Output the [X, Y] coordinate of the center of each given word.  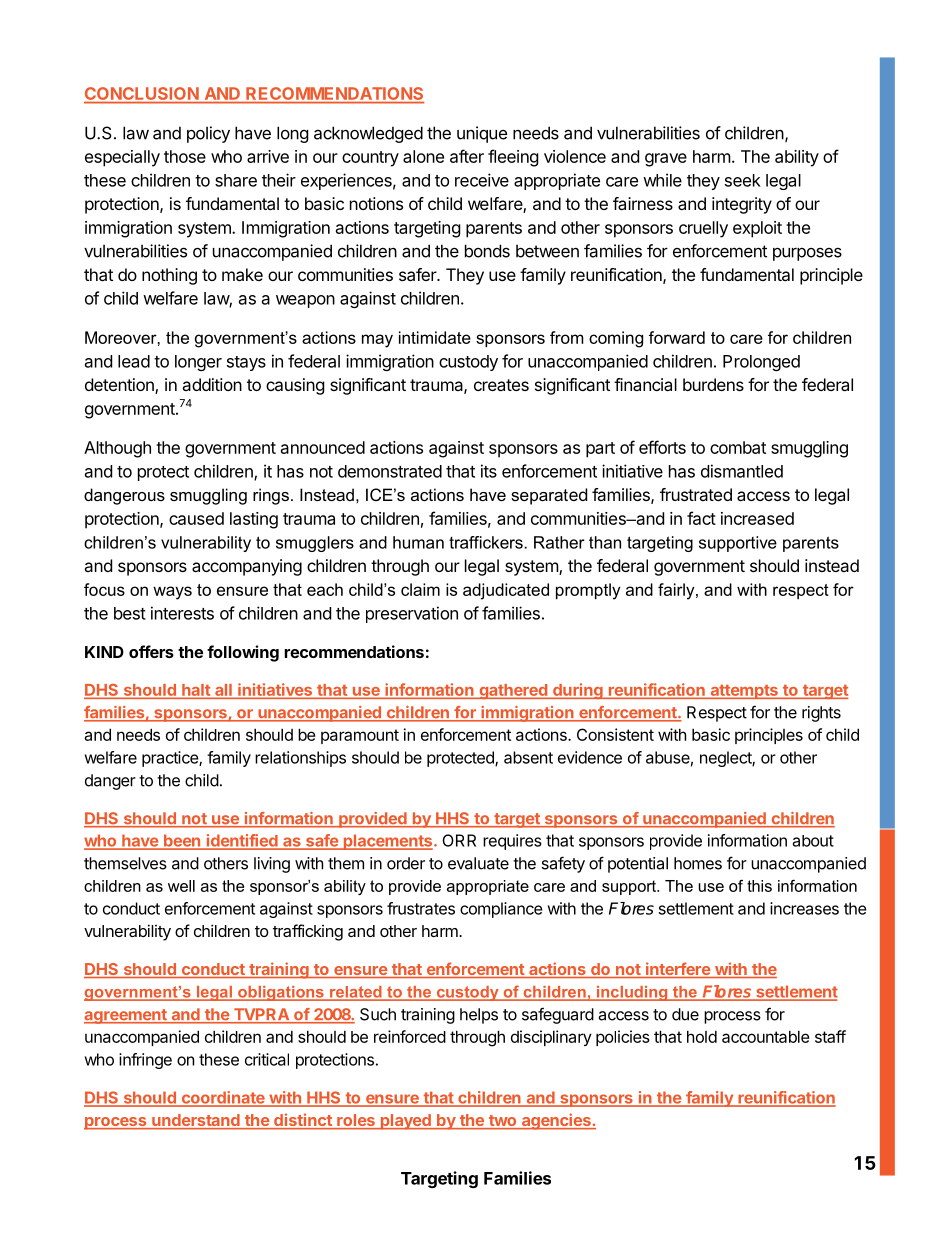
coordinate [223, 1098]
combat [738, 447]
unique [482, 134]
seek [743, 180]
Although [117, 449]
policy [208, 134]
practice [171, 759]
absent [528, 757]
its [489, 471]
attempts [744, 692]
